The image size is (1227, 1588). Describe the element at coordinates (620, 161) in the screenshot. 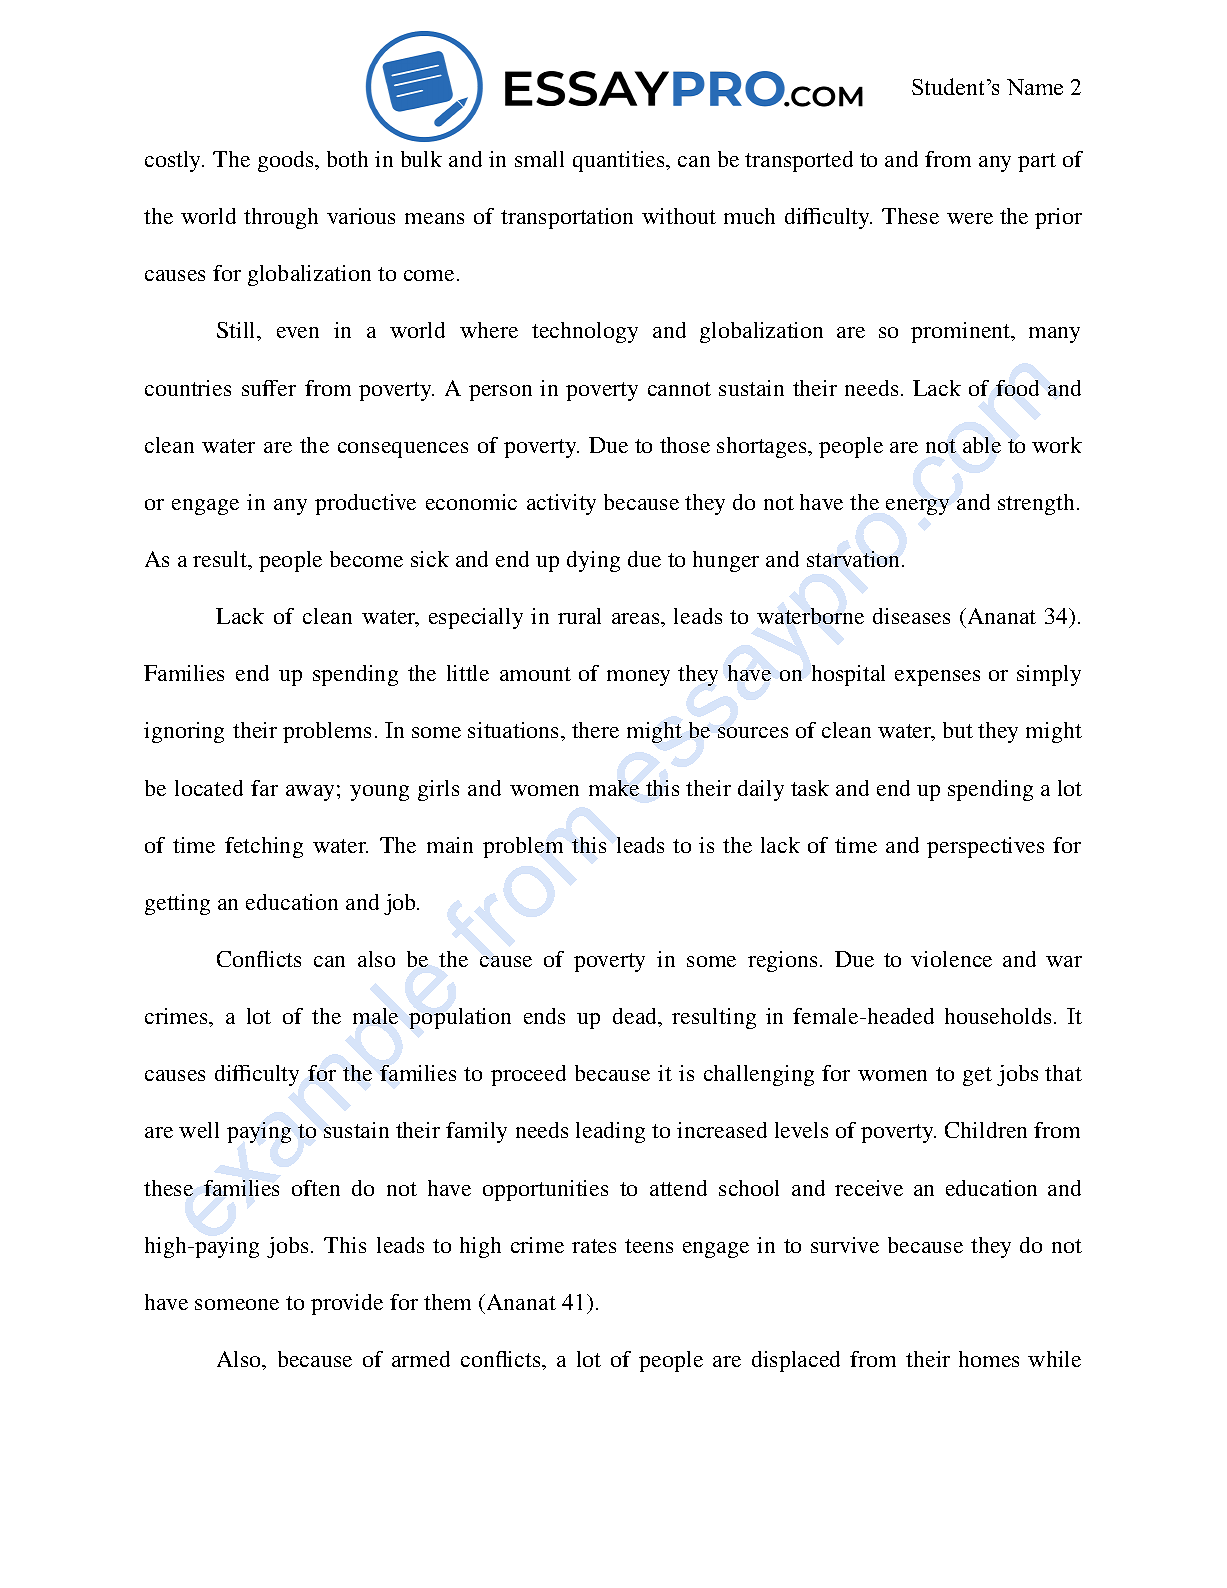

I see `quantities` at that location.
